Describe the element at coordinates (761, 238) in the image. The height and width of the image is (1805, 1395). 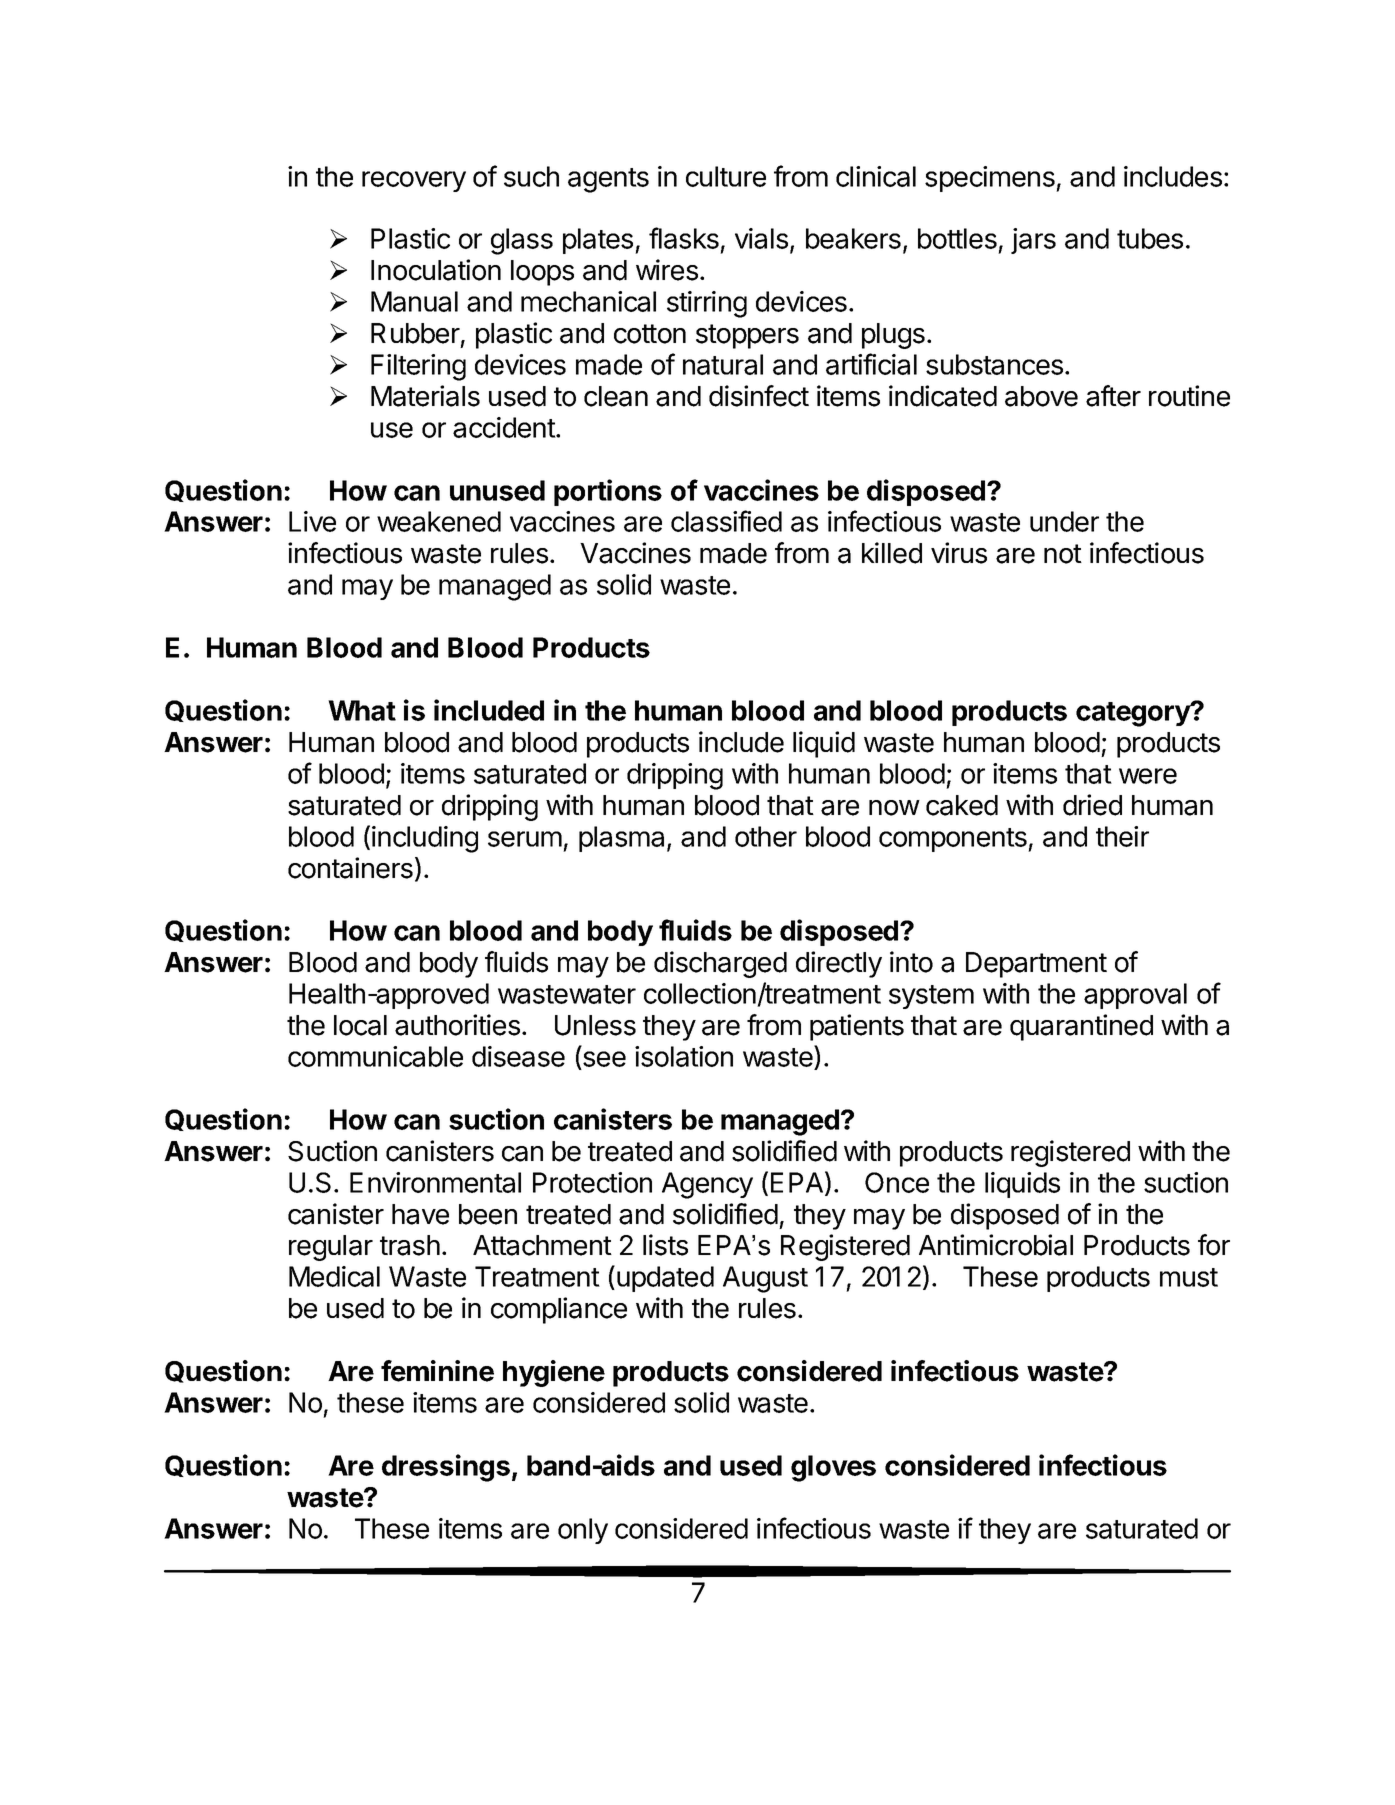
I see `vials` at that location.
